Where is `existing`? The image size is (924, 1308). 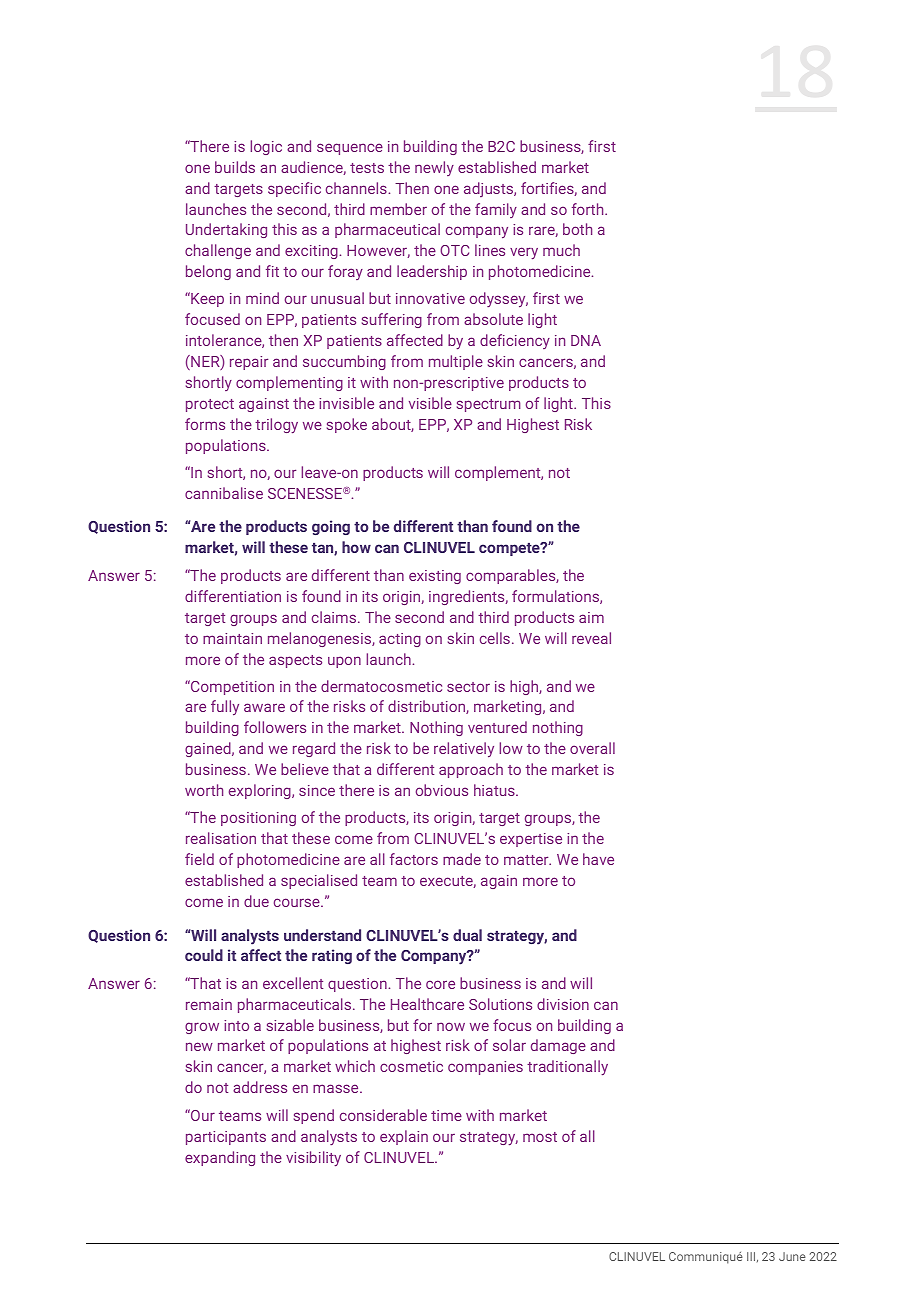
existing is located at coordinates (435, 577).
